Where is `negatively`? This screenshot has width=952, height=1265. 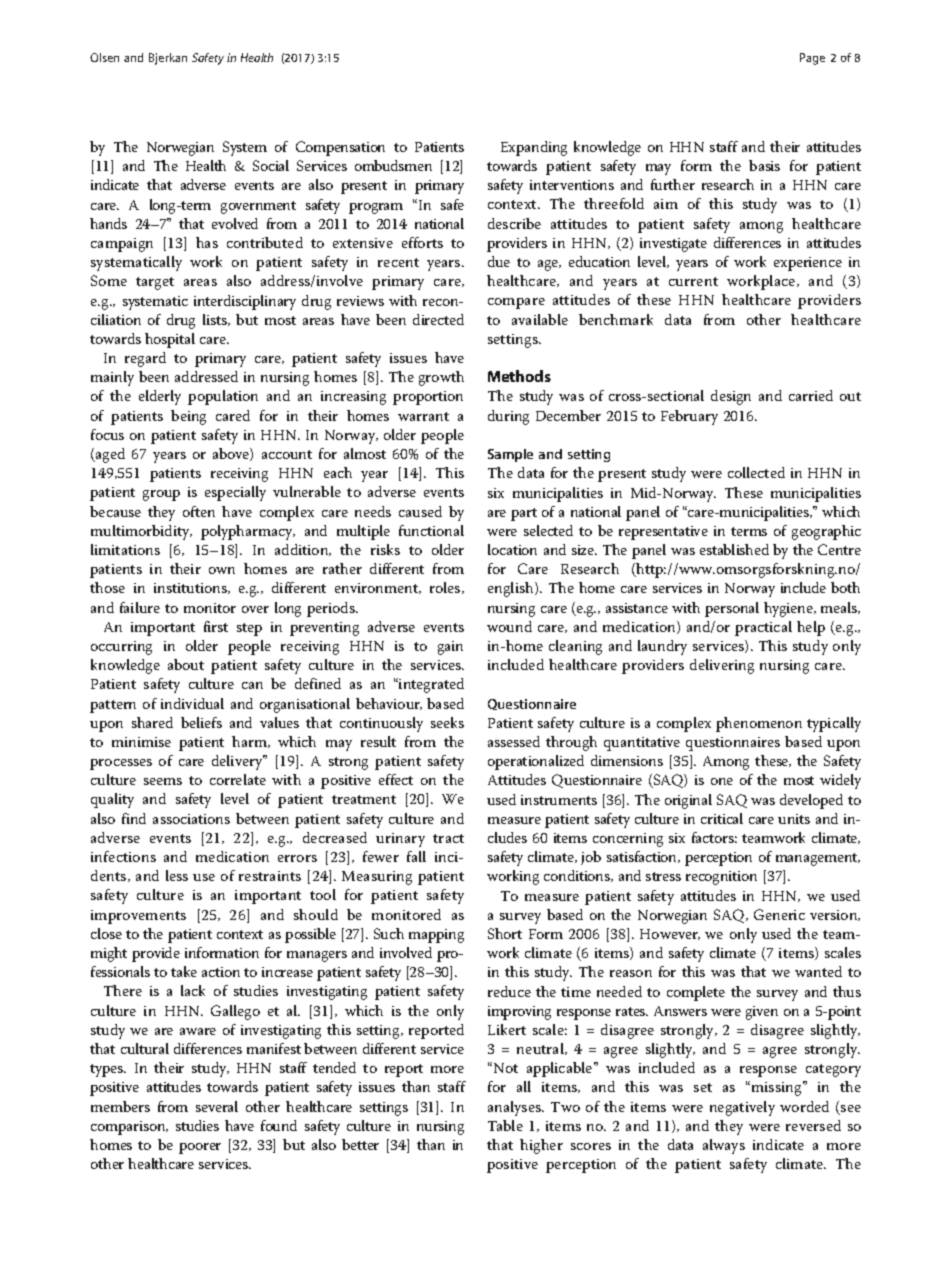
negatively is located at coordinates (742, 1108).
